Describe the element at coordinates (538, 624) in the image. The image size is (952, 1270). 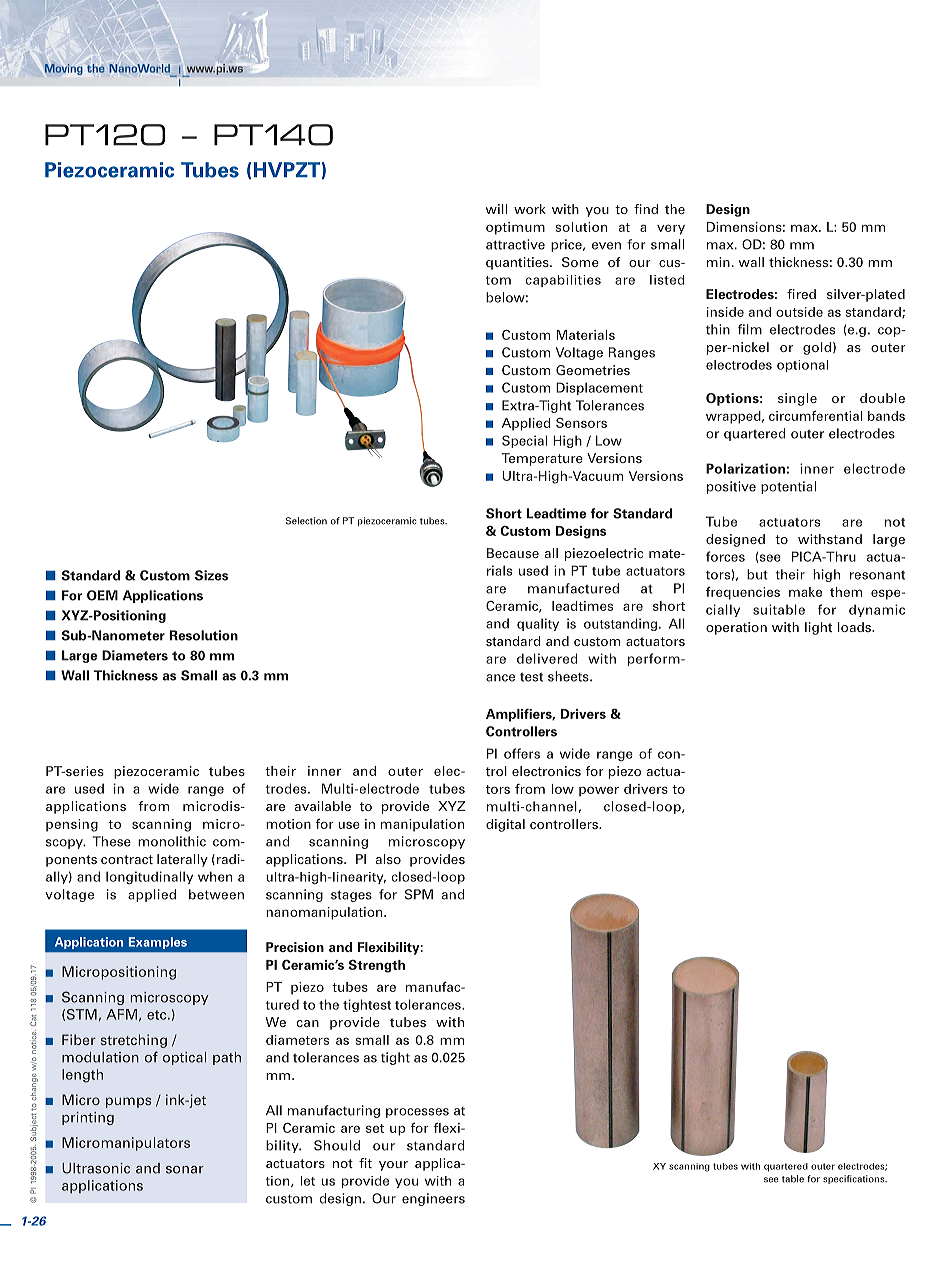
I see `quality` at that location.
